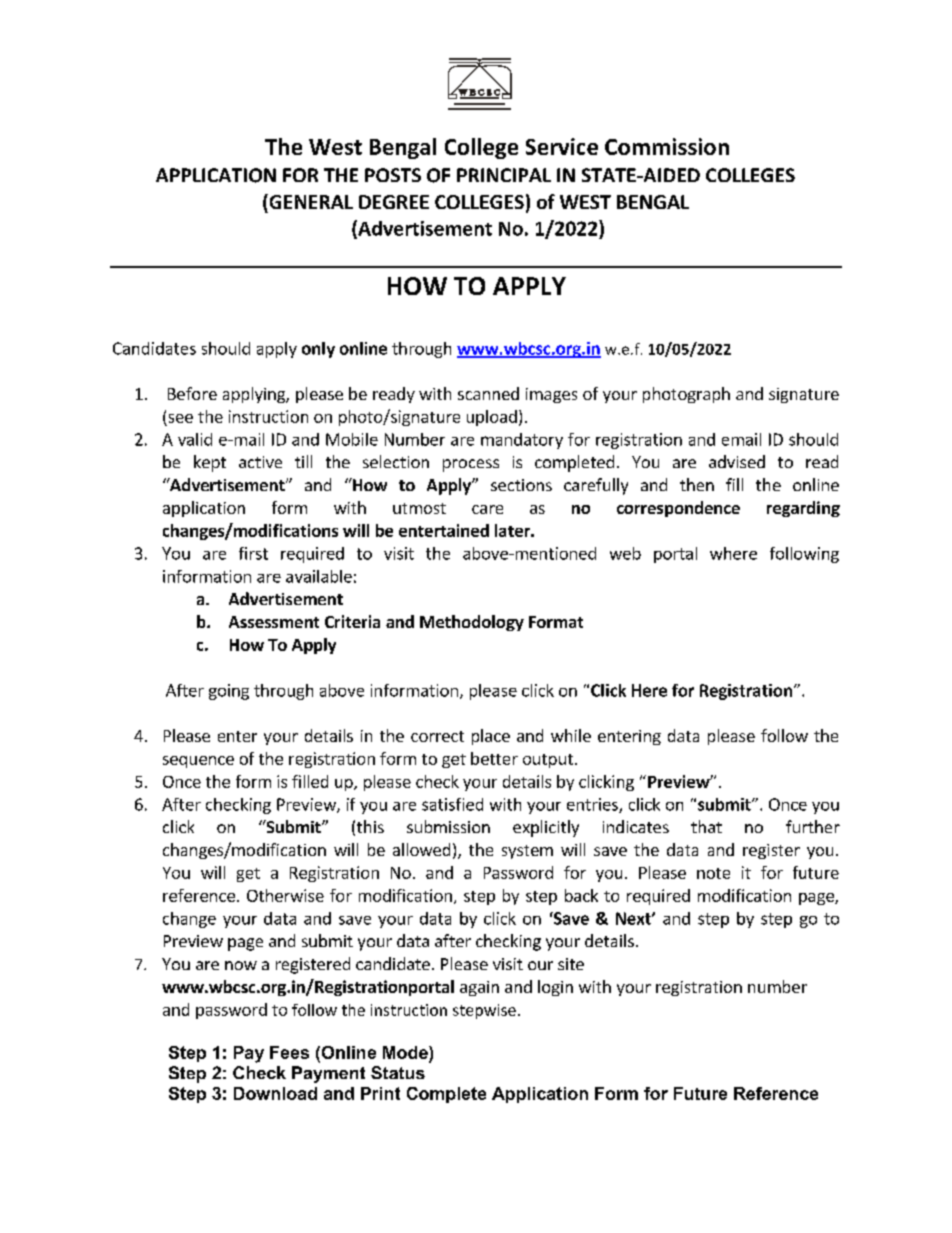 The height and width of the image is (1233, 952). Describe the element at coordinates (678, 509) in the image. I see `correspondence` at that location.
